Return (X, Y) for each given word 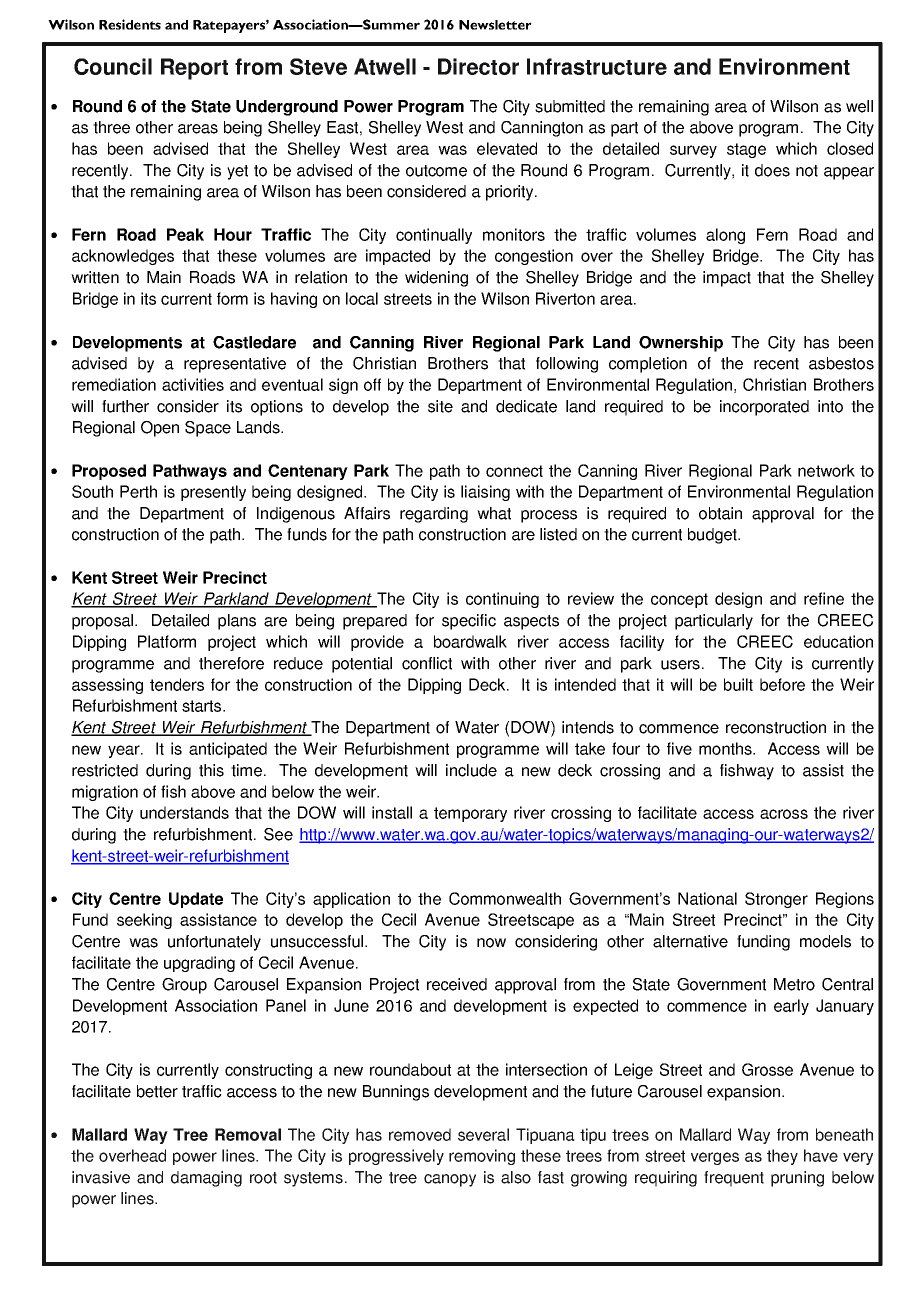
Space (208, 429)
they (782, 1157)
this (211, 770)
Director (478, 66)
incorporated (764, 408)
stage (746, 150)
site (440, 406)
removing (482, 1157)
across (784, 814)
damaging (206, 1179)
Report (194, 69)
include (471, 770)
